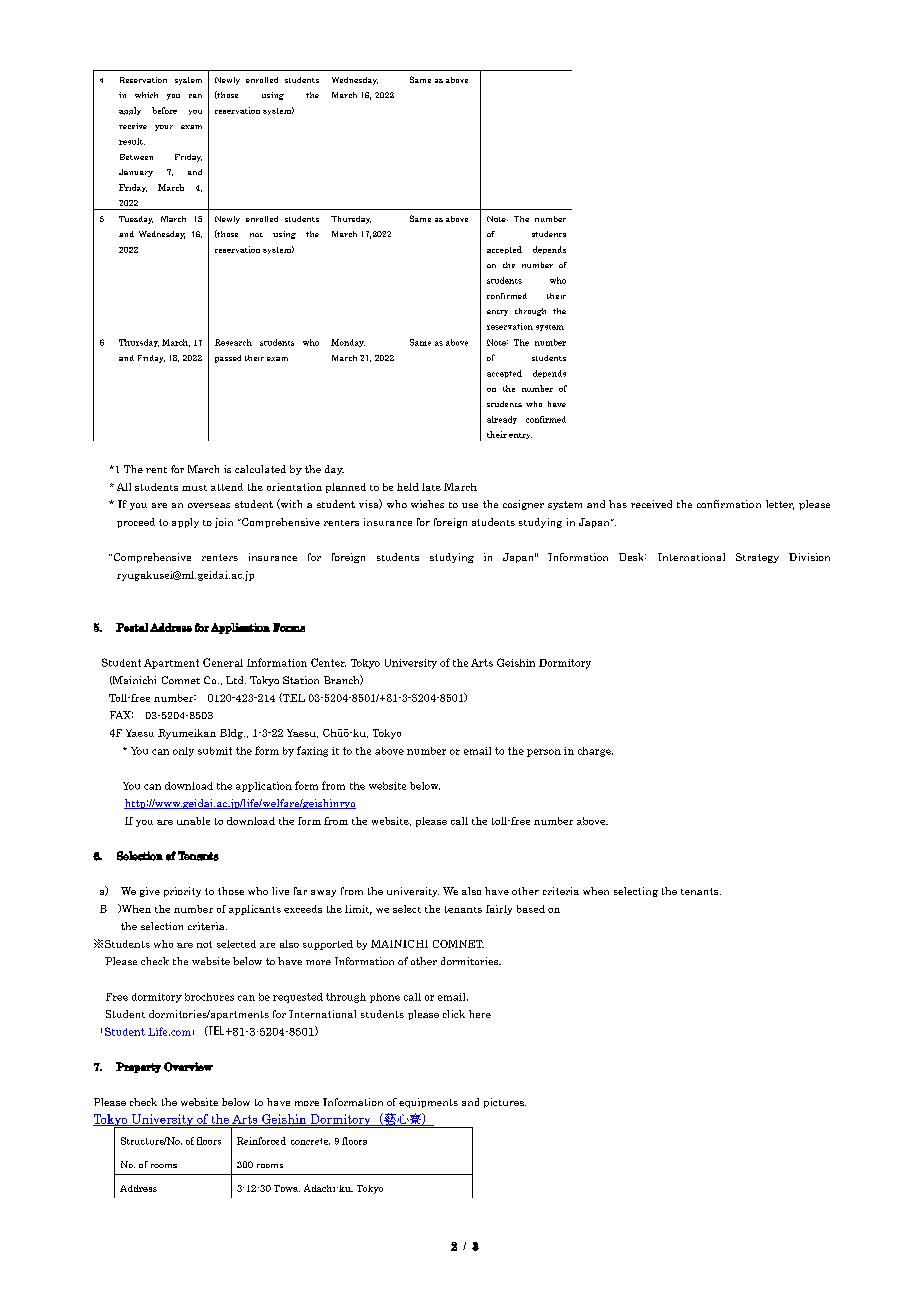 The image size is (924, 1308). Describe the element at coordinates (227, 487) in the document. I see `attend` at that location.
